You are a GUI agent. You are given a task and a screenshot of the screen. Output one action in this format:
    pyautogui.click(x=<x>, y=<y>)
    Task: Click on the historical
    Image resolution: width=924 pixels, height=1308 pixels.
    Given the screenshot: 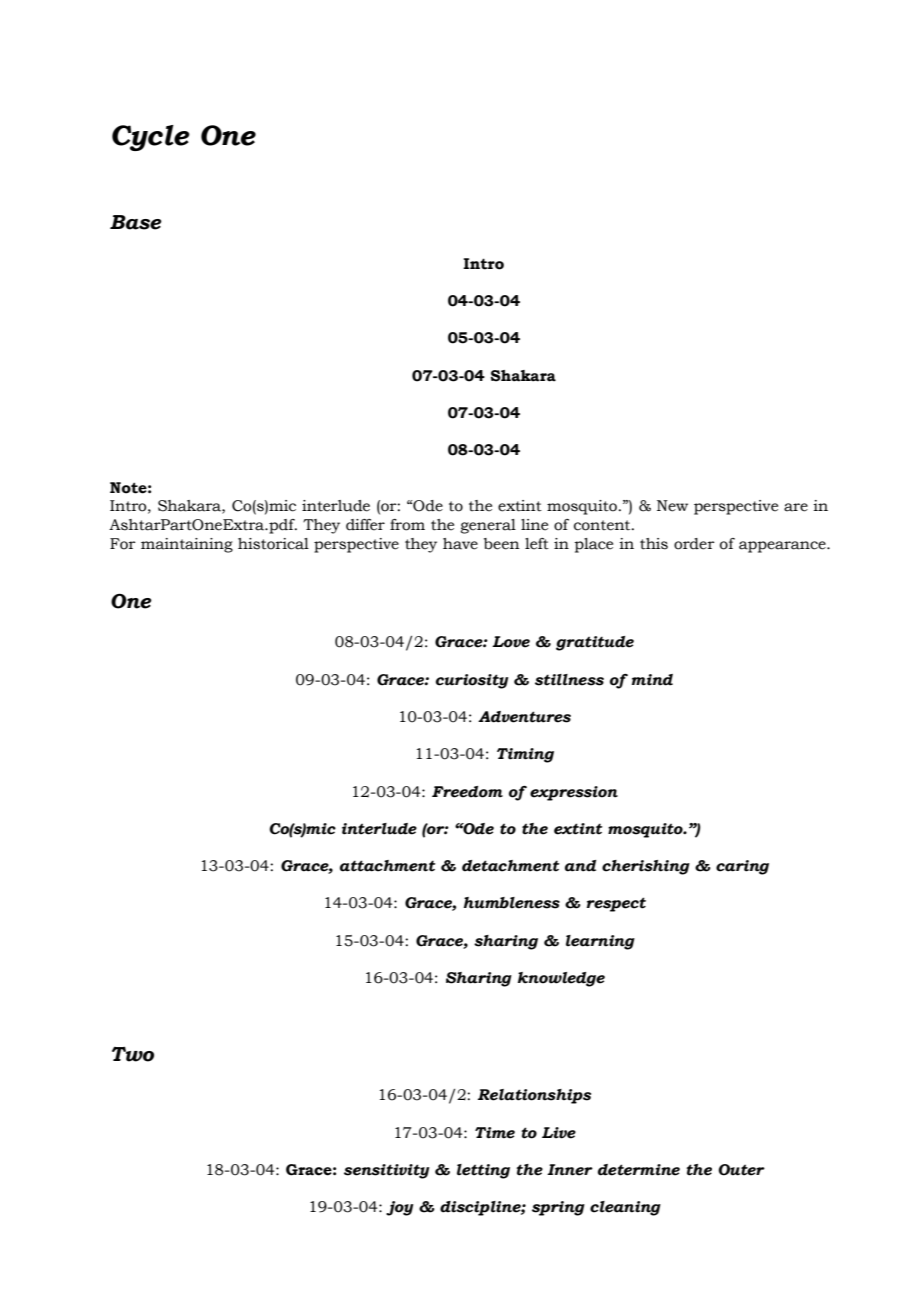 What is the action you would take?
    pyautogui.click(x=273, y=544)
